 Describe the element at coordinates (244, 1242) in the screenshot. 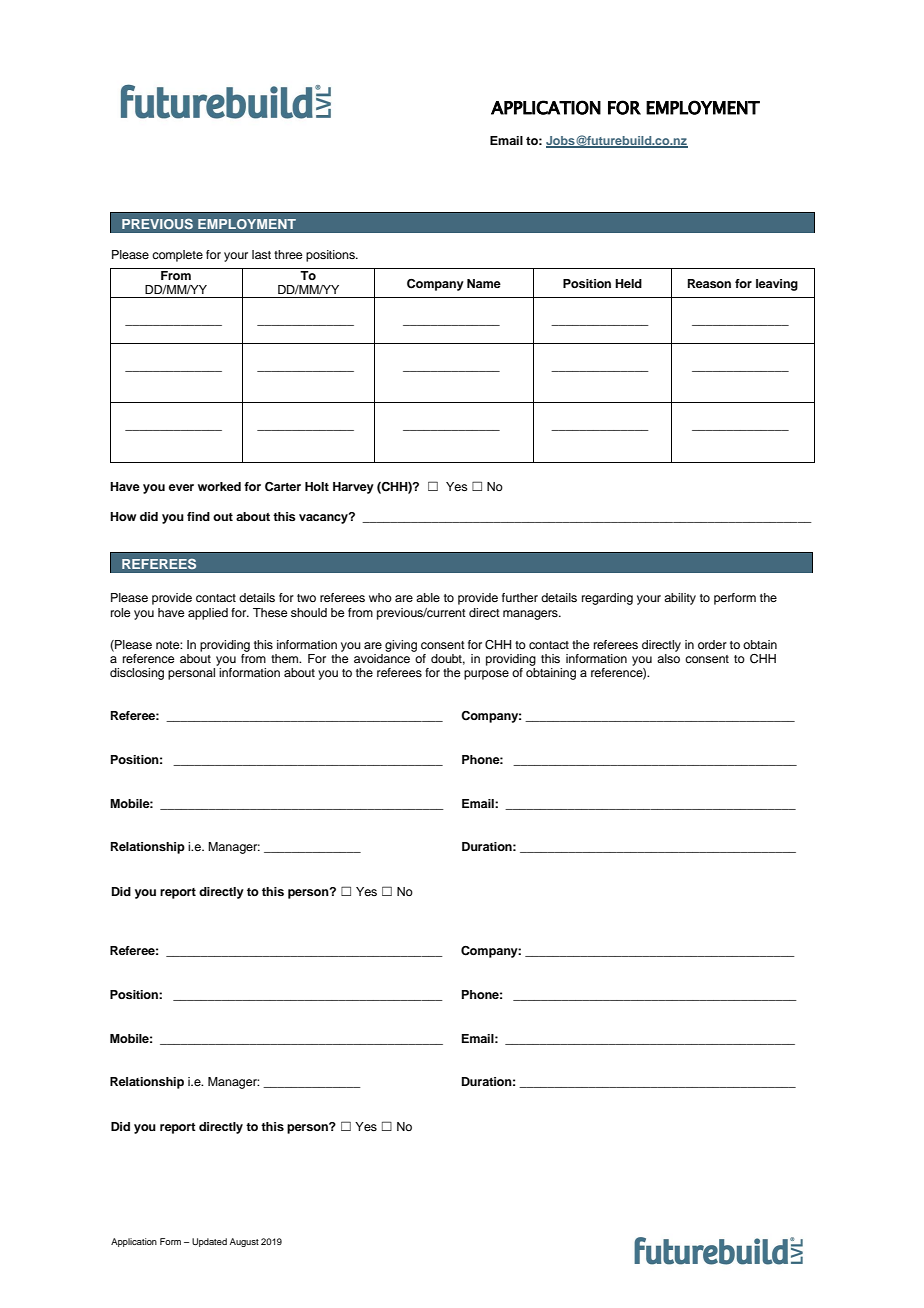

I see `August` at that location.
